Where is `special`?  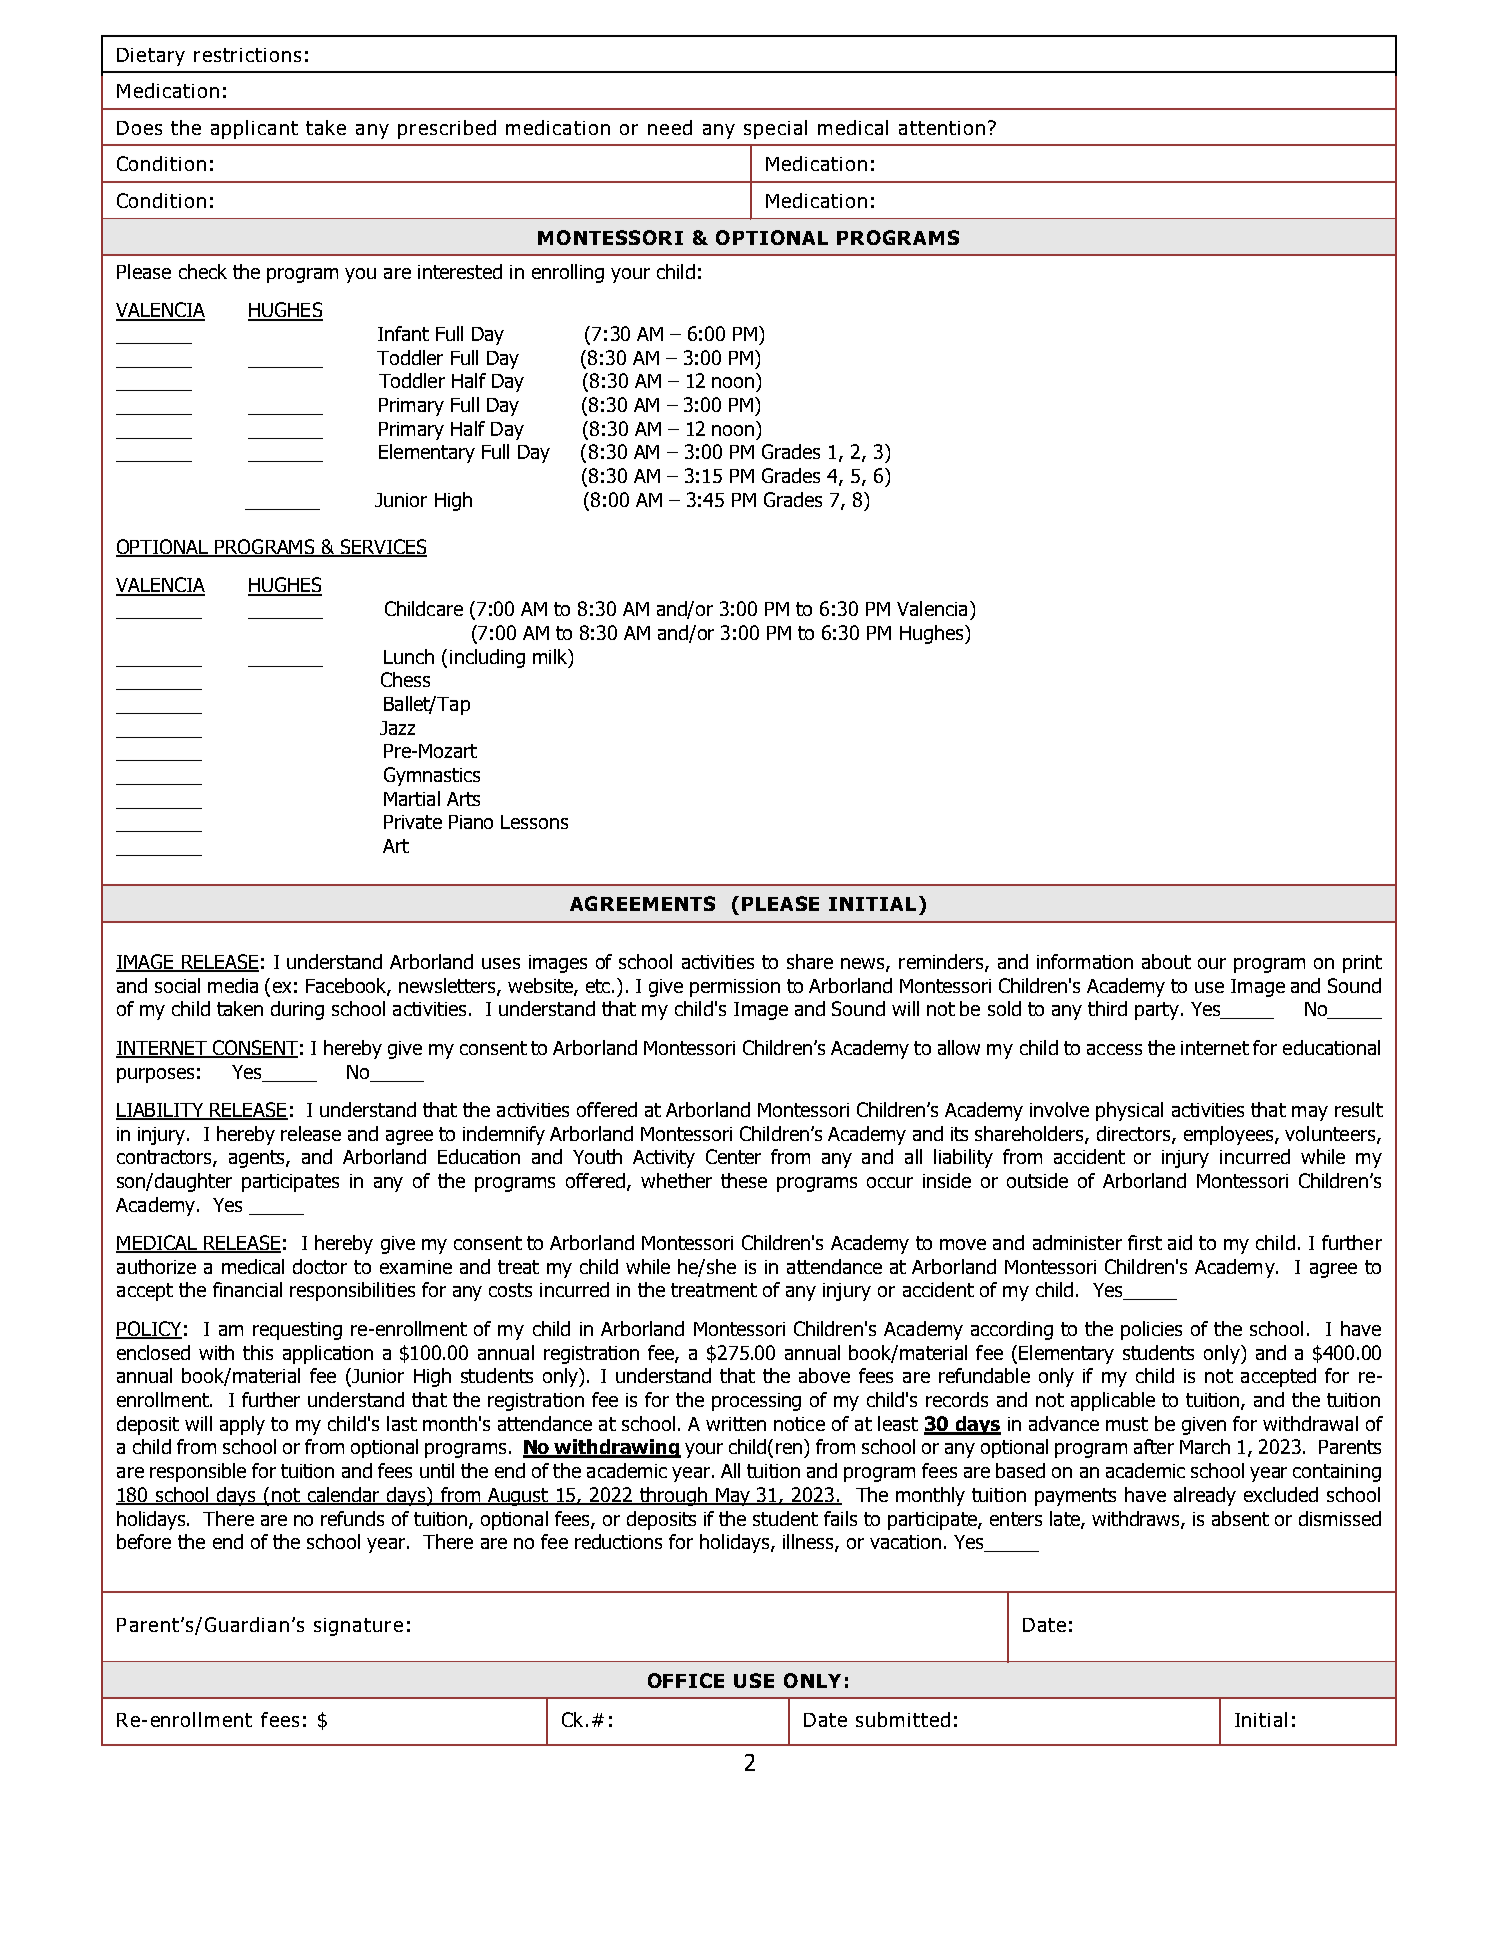 special is located at coordinates (775, 129).
